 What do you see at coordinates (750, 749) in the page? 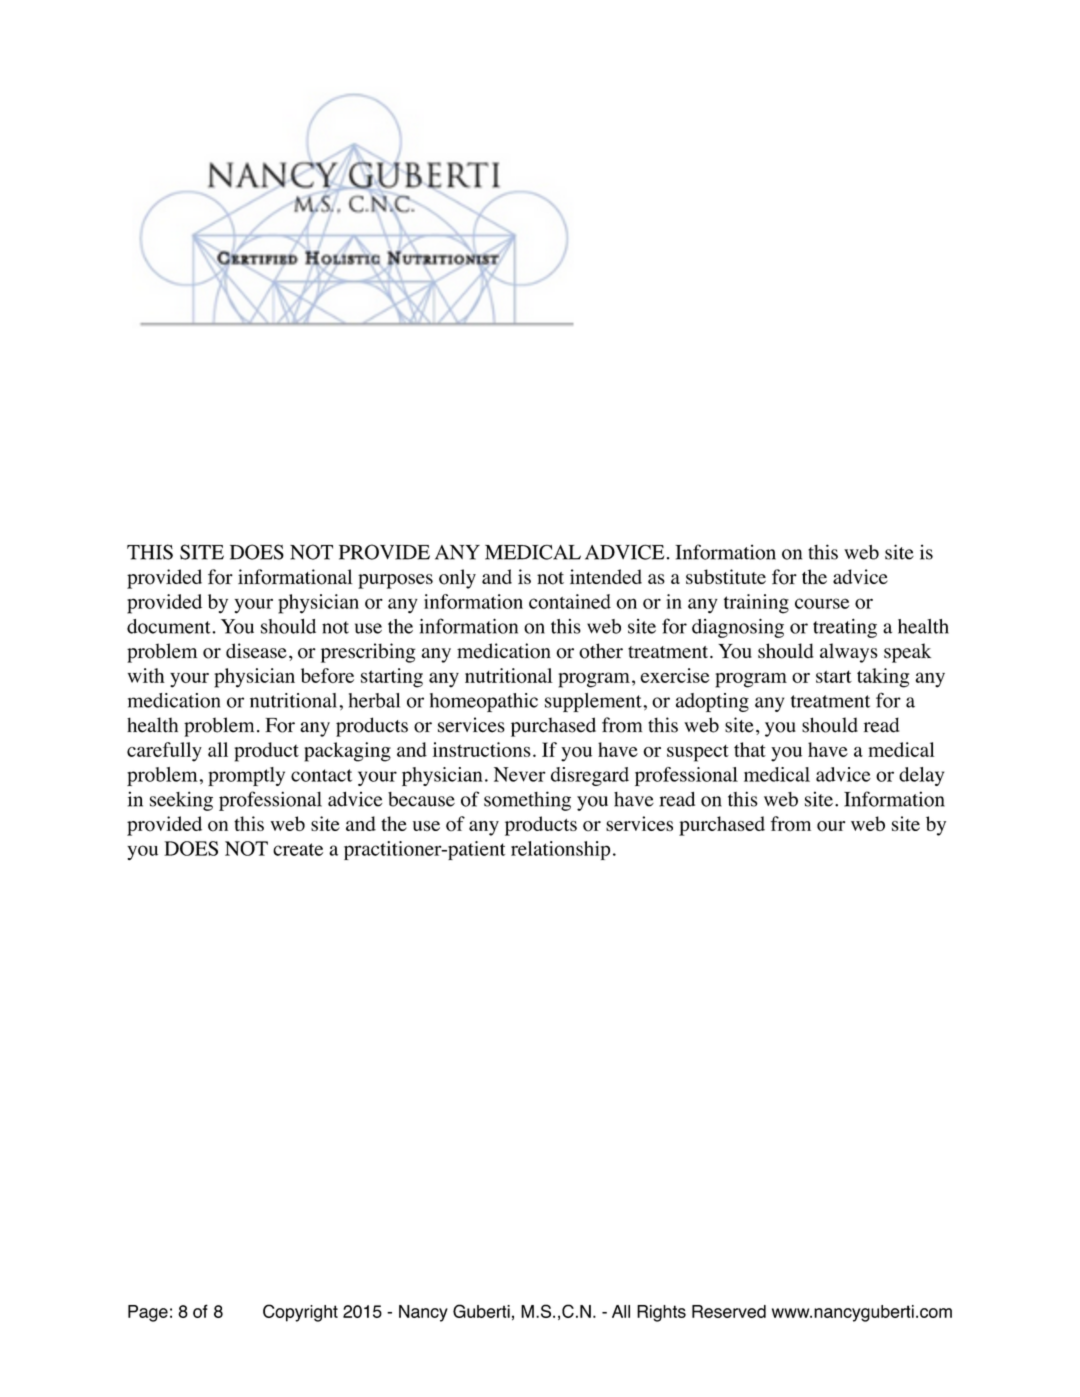
I see `that` at bounding box center [750, 749].
